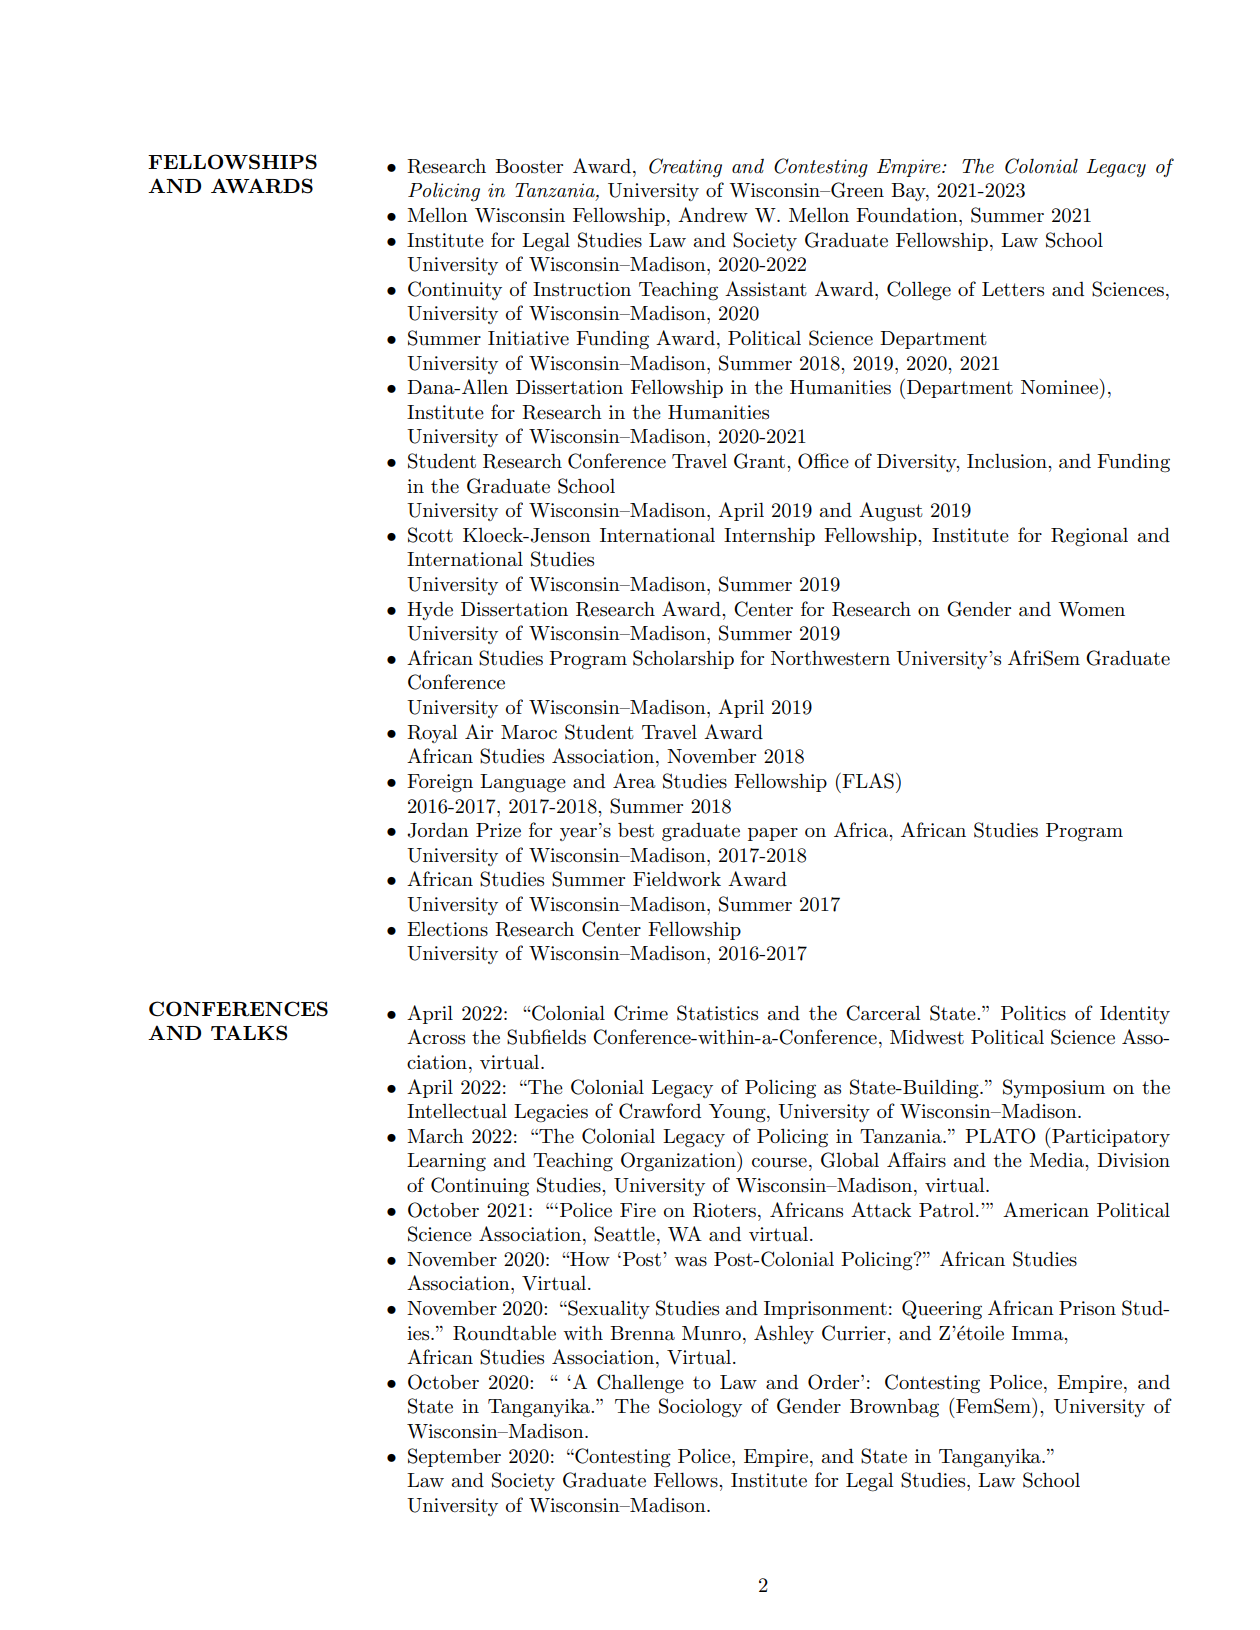 This screenshot has width=1260, height=1630. I want to click on September, so click(454, 1457).
